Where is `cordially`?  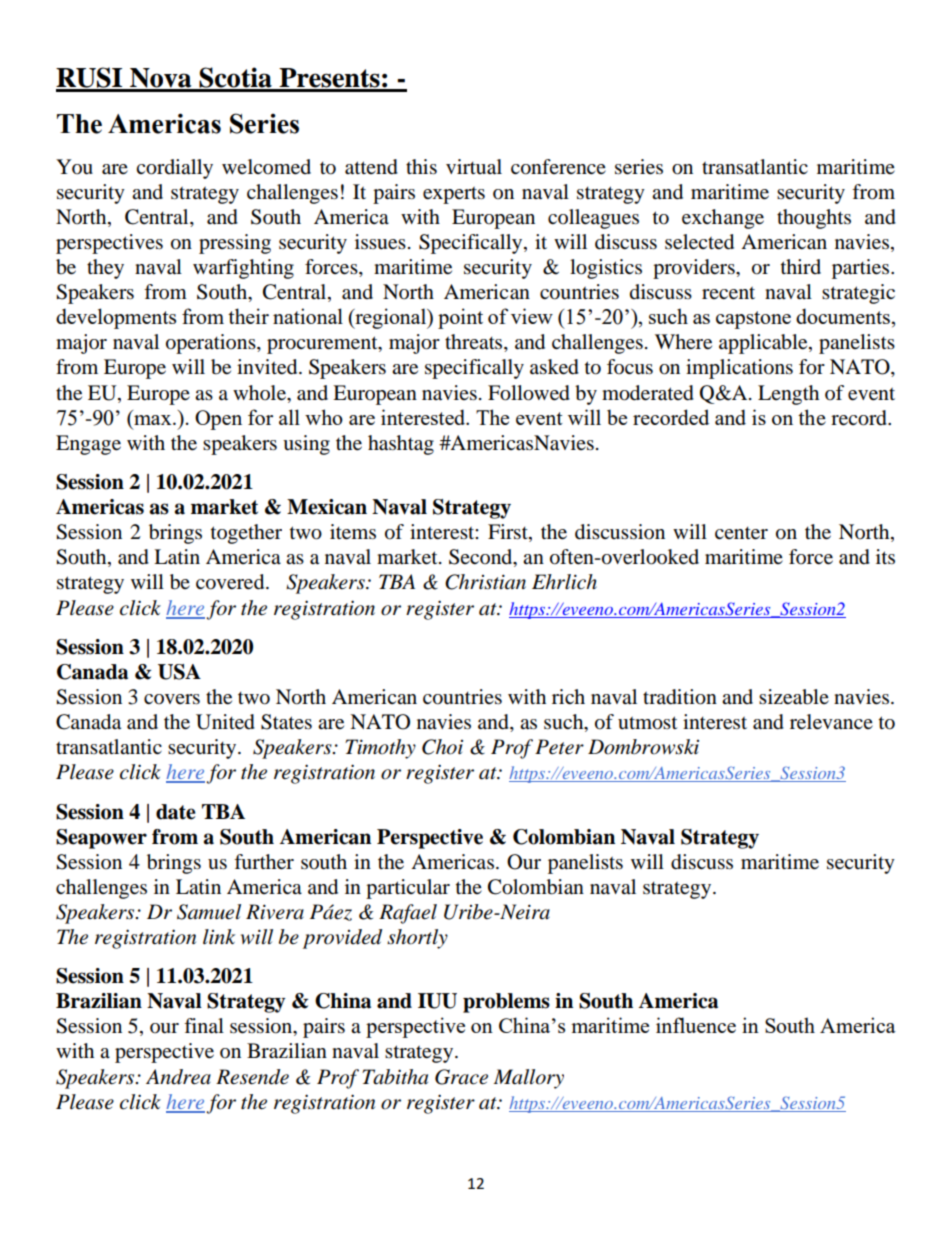 cordially is located at coordinates (174, 169).
